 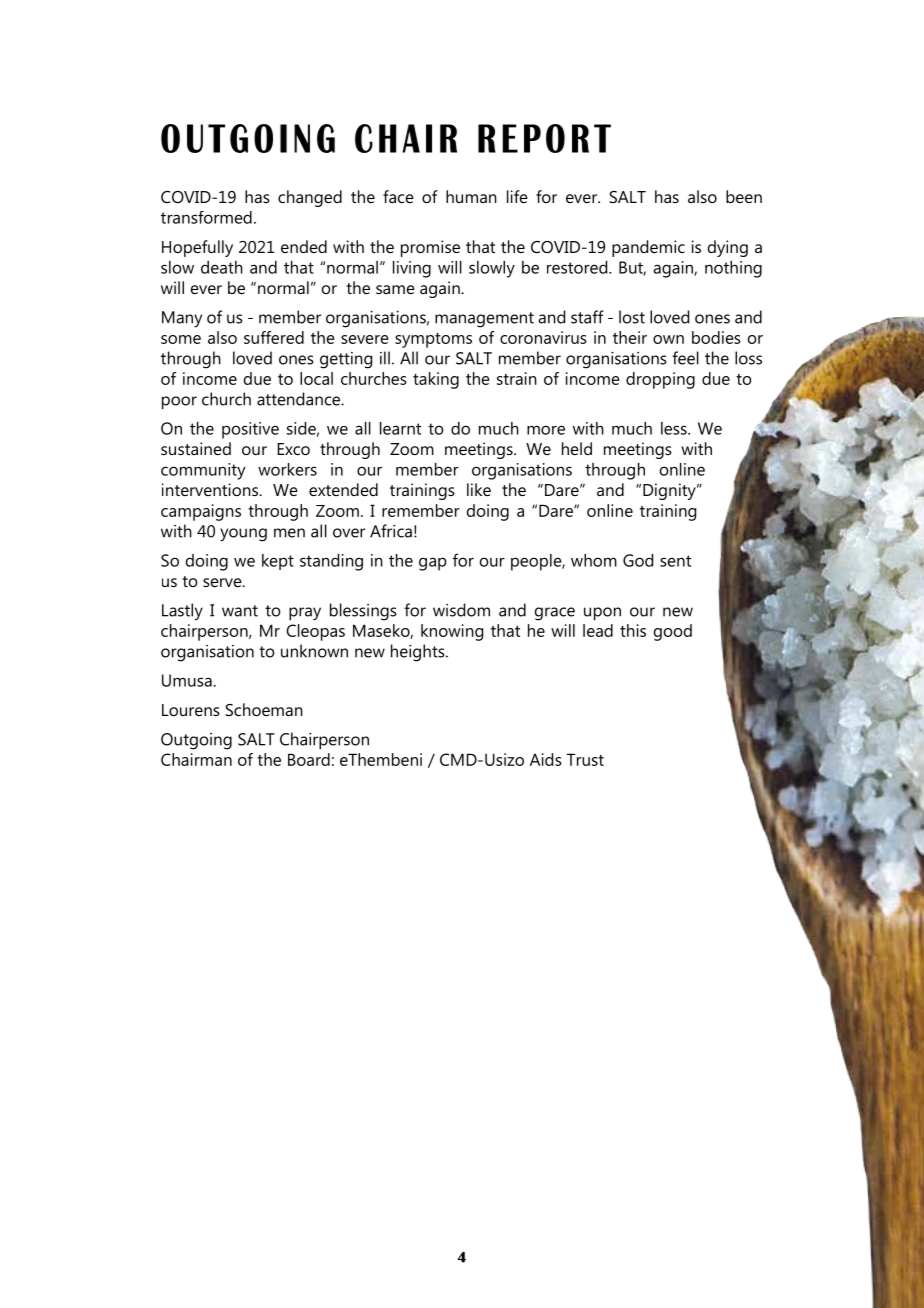 I want to click on good, so click(x=673, y=632).
